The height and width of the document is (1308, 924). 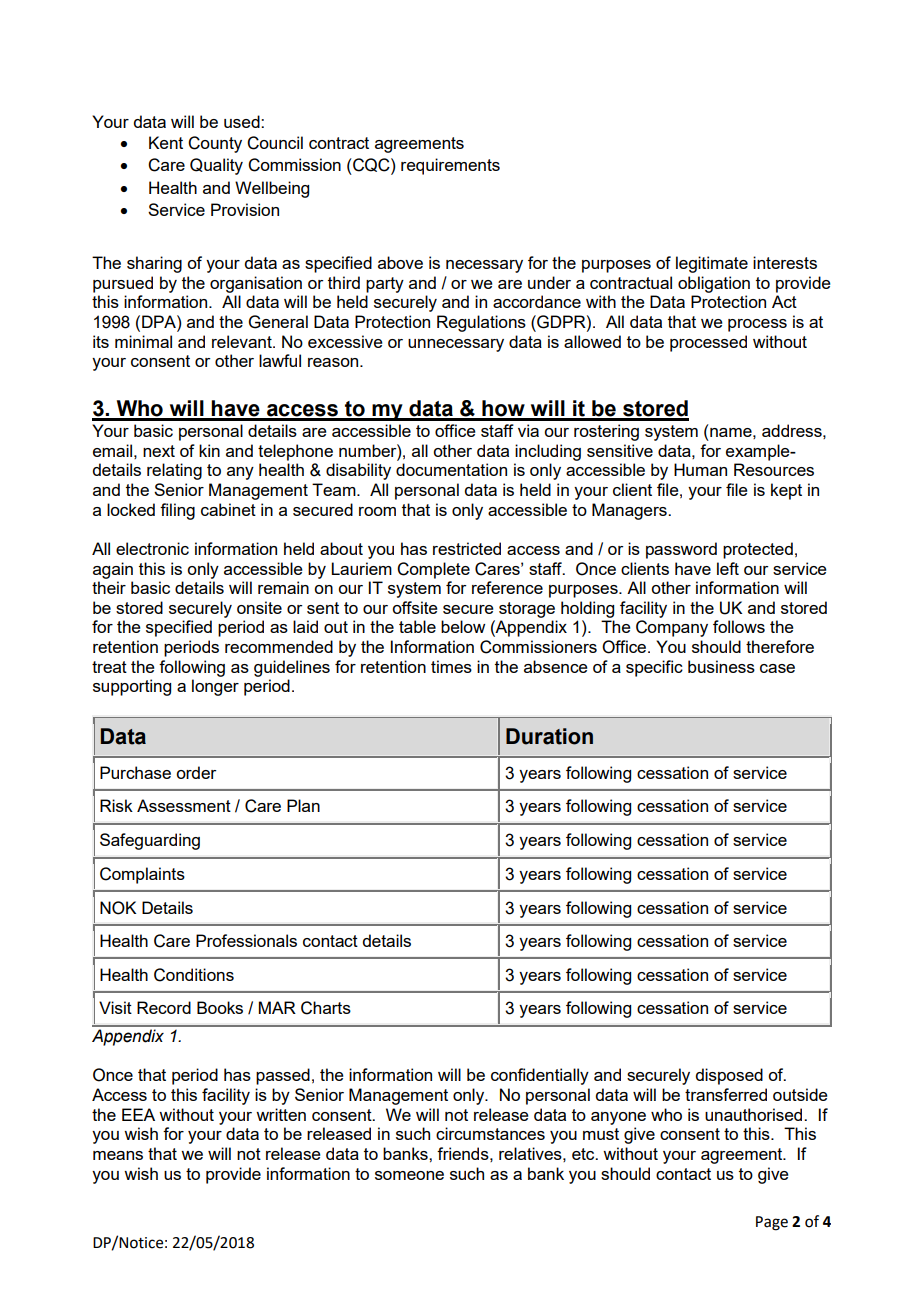 What do you see at coordinates (166, 142) in the document?
I see `Kent` at bounding box center [166, 142].
